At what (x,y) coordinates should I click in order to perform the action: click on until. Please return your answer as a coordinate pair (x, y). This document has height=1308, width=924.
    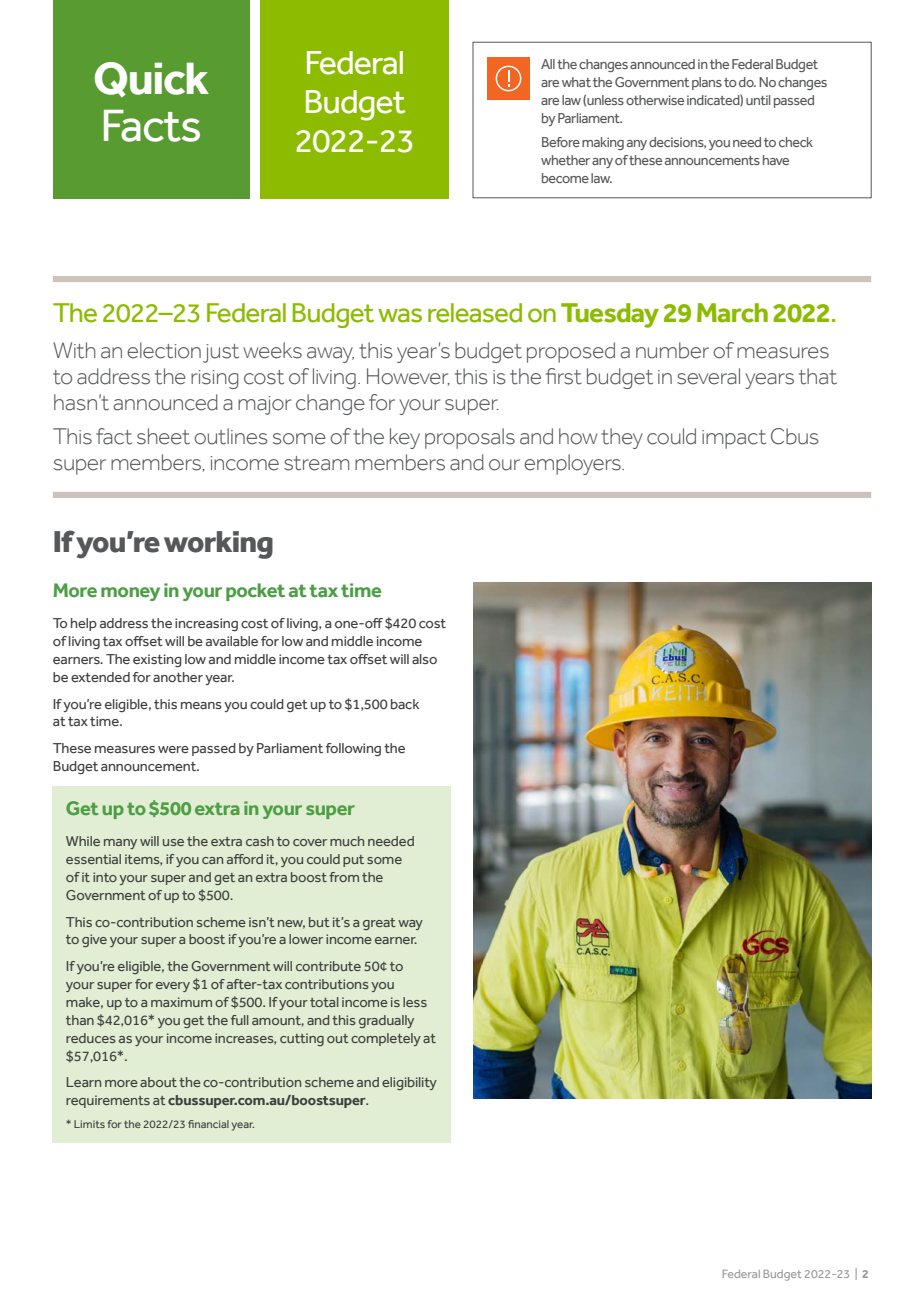
    Looking at the image, I should click on (758, 100).
